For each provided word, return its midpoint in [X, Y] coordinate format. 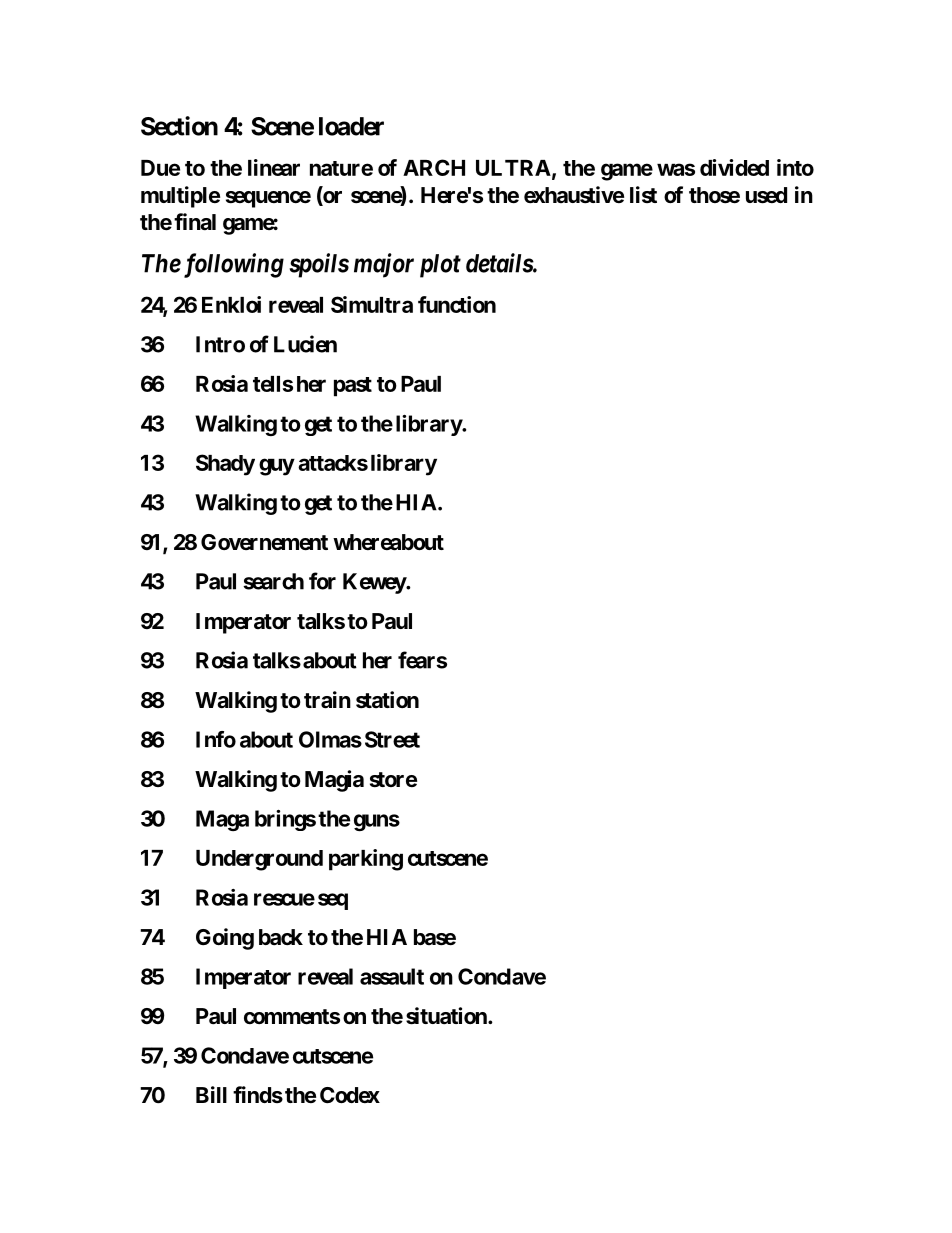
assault [392, 976]
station [387, 700]
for [322, 581]
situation [447, 1016]
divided [734, 167]
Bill [211, 1094]
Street [392, 739]
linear [274, 167]
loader [351, 126]
